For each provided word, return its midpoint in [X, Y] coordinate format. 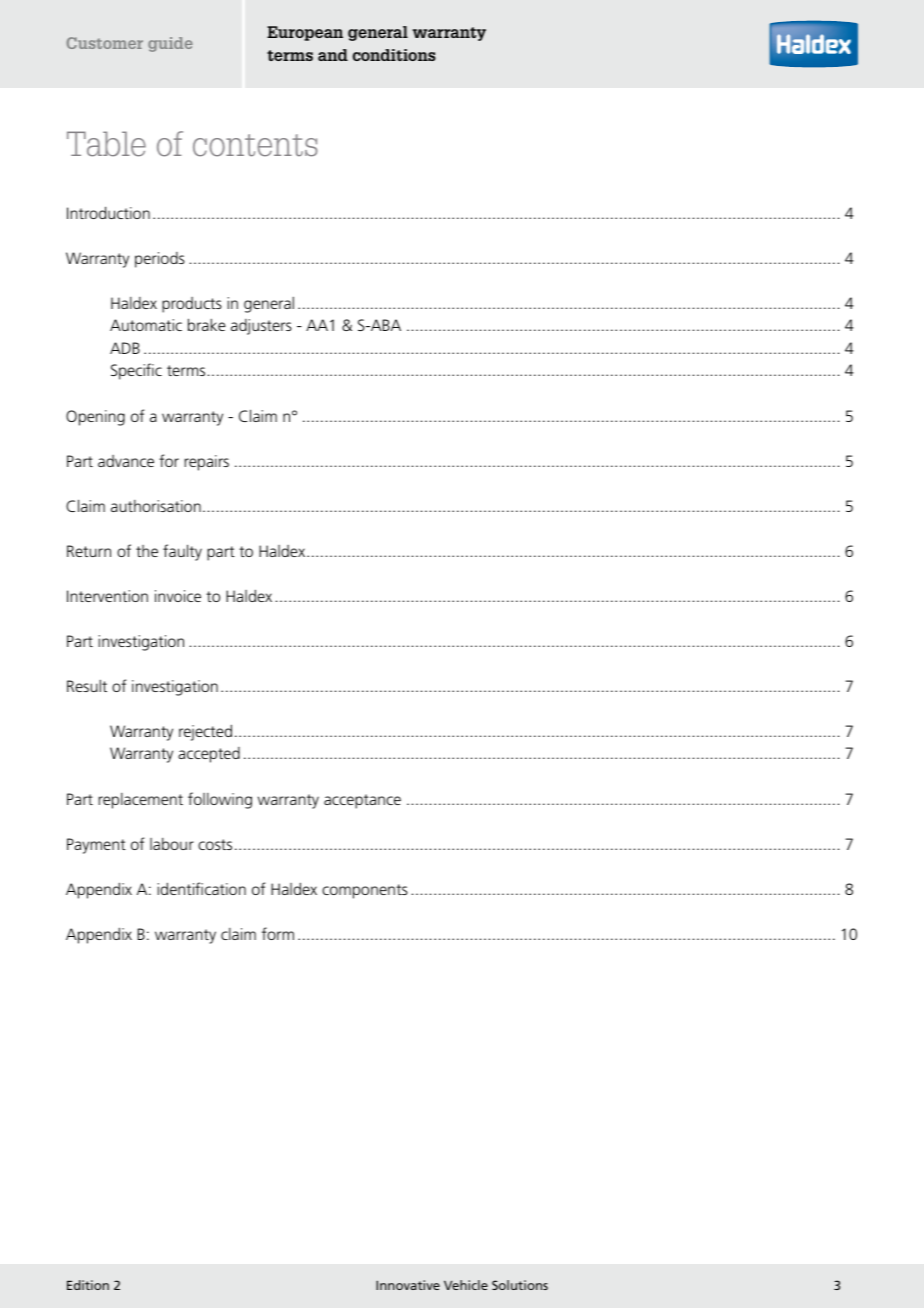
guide [170, 44]
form [278, 933]
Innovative [408, 1285]
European [305, 33]
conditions [394, 55]
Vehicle [466, 1285]
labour [172, 844]
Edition [88, 1285]
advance [126, 461]
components [365, 891]
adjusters [261, 327]
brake [207, 324]
